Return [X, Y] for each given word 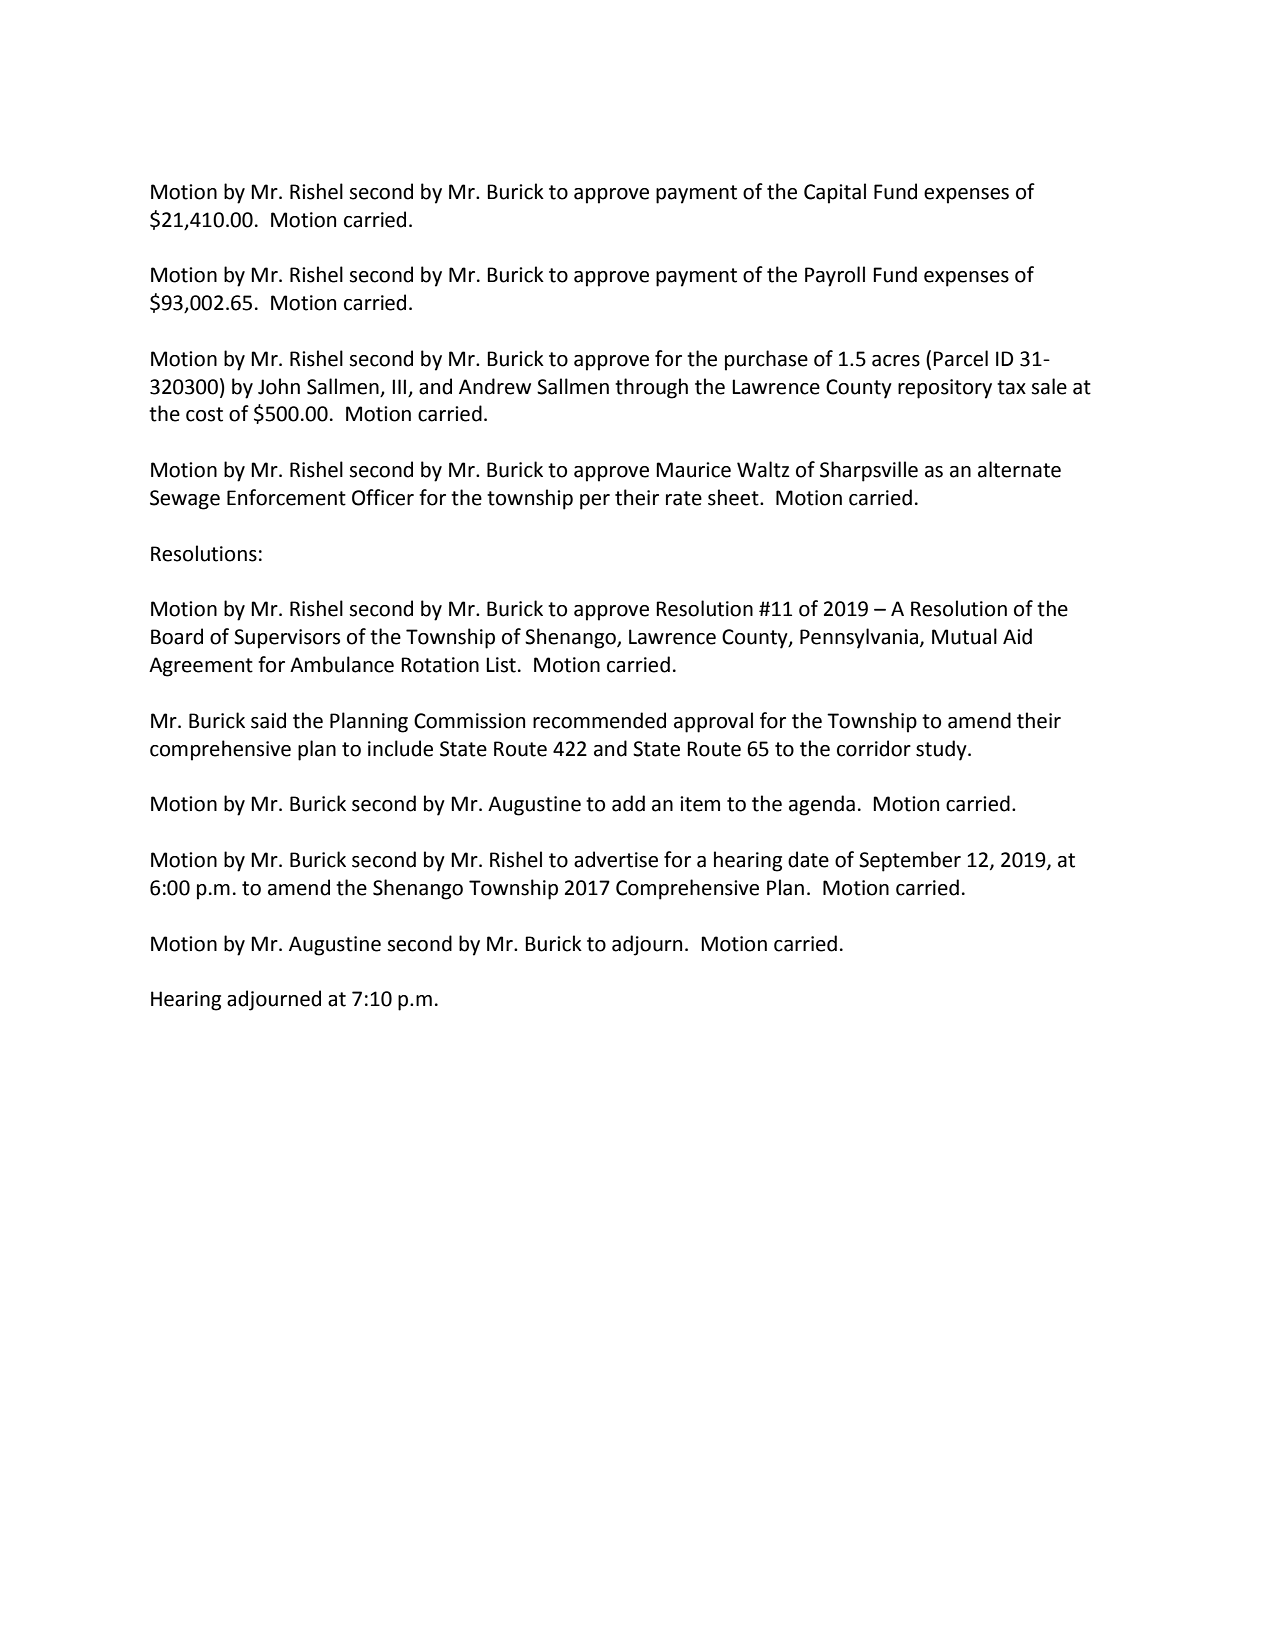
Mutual [964, 636]
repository [945, 389]
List [501, 665]
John [279, 386]
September [910, 861]
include [400, 748]
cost [204, 414]
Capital [835, 193]
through [651, 388]
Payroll [835, 276]
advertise [616, 859]
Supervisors [287, 639]
